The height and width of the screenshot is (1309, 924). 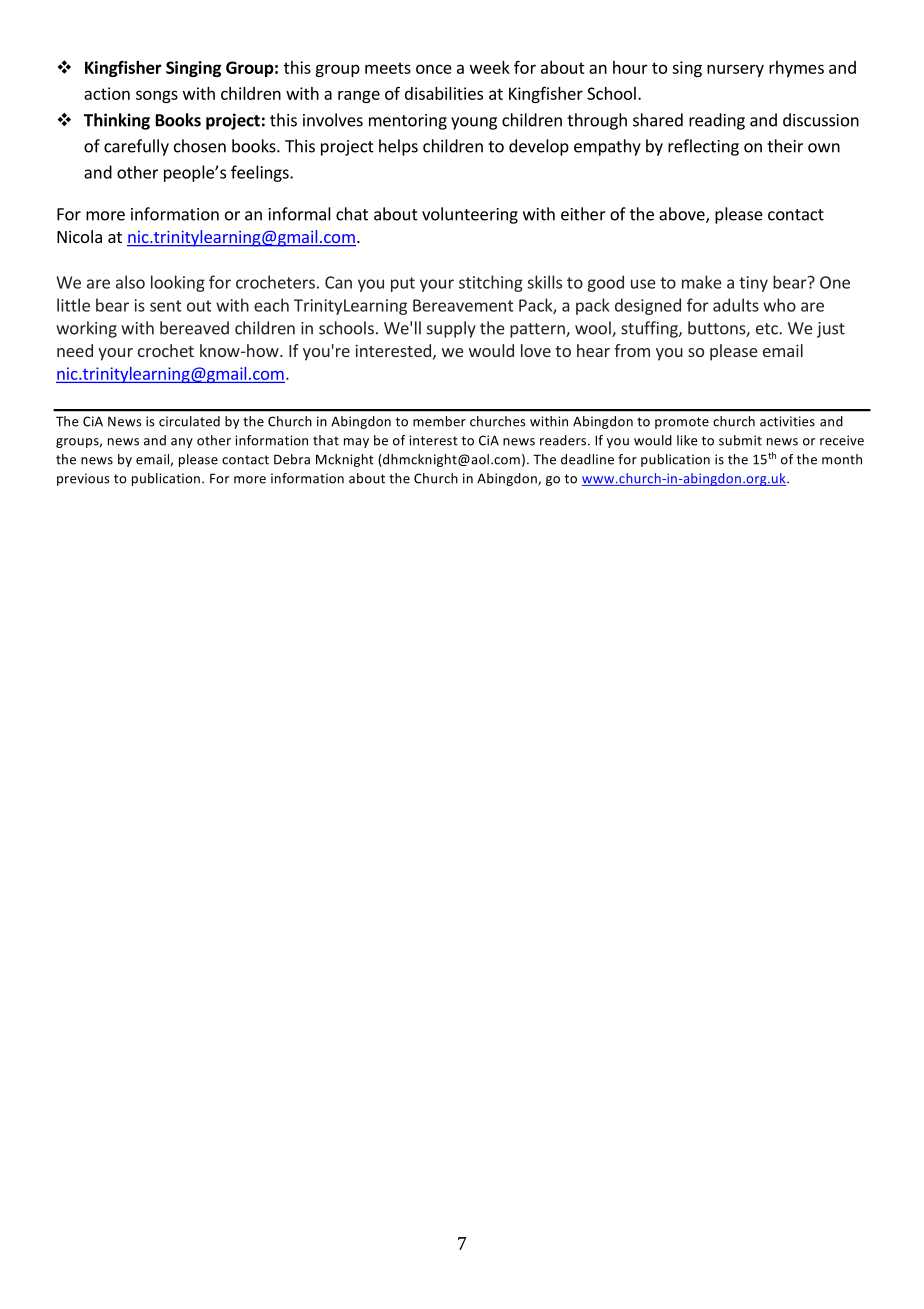 I want to click on songs, so click(x=157, y=96).
